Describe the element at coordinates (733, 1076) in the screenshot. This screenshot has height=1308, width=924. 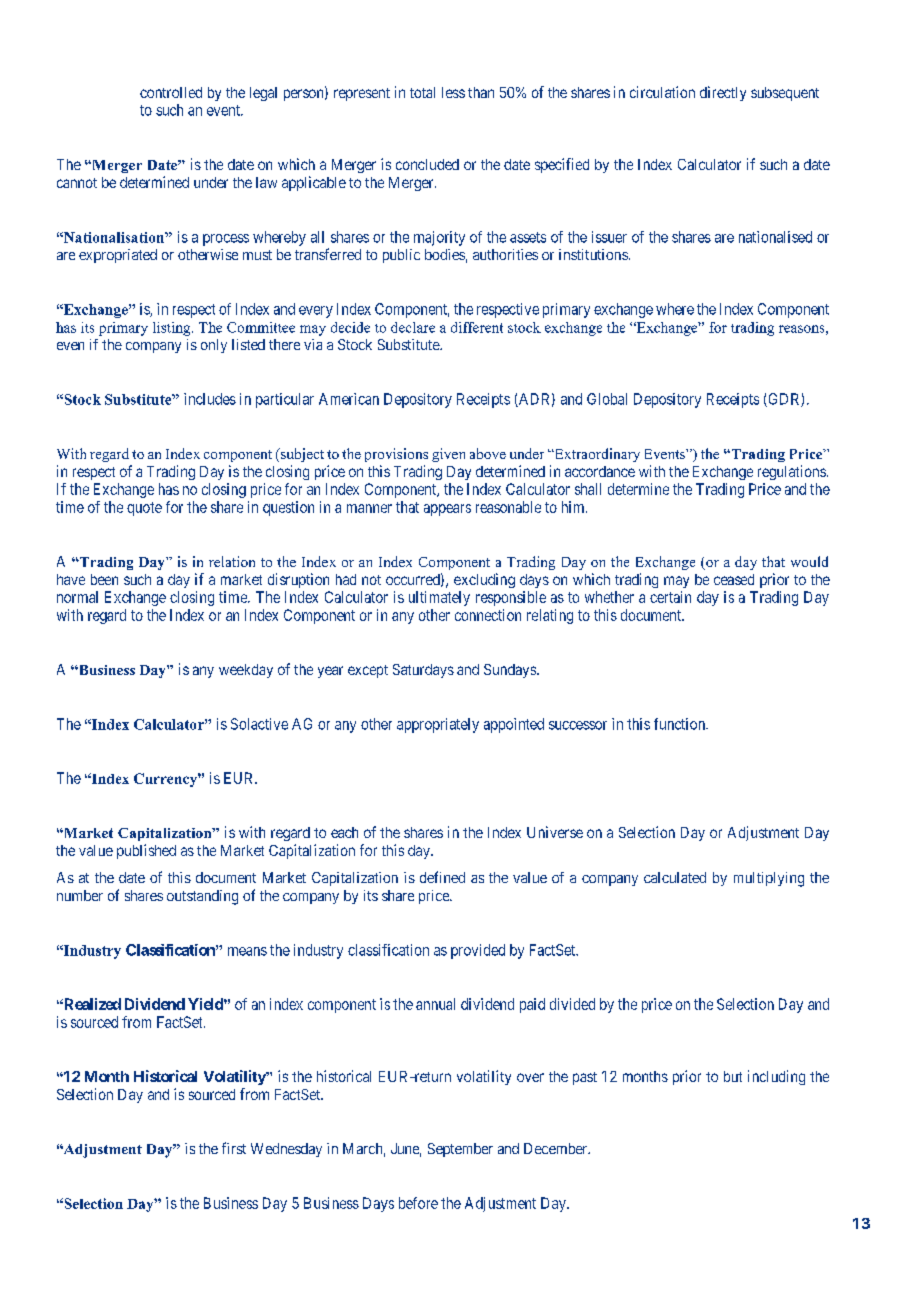
I see `but` at that location.
